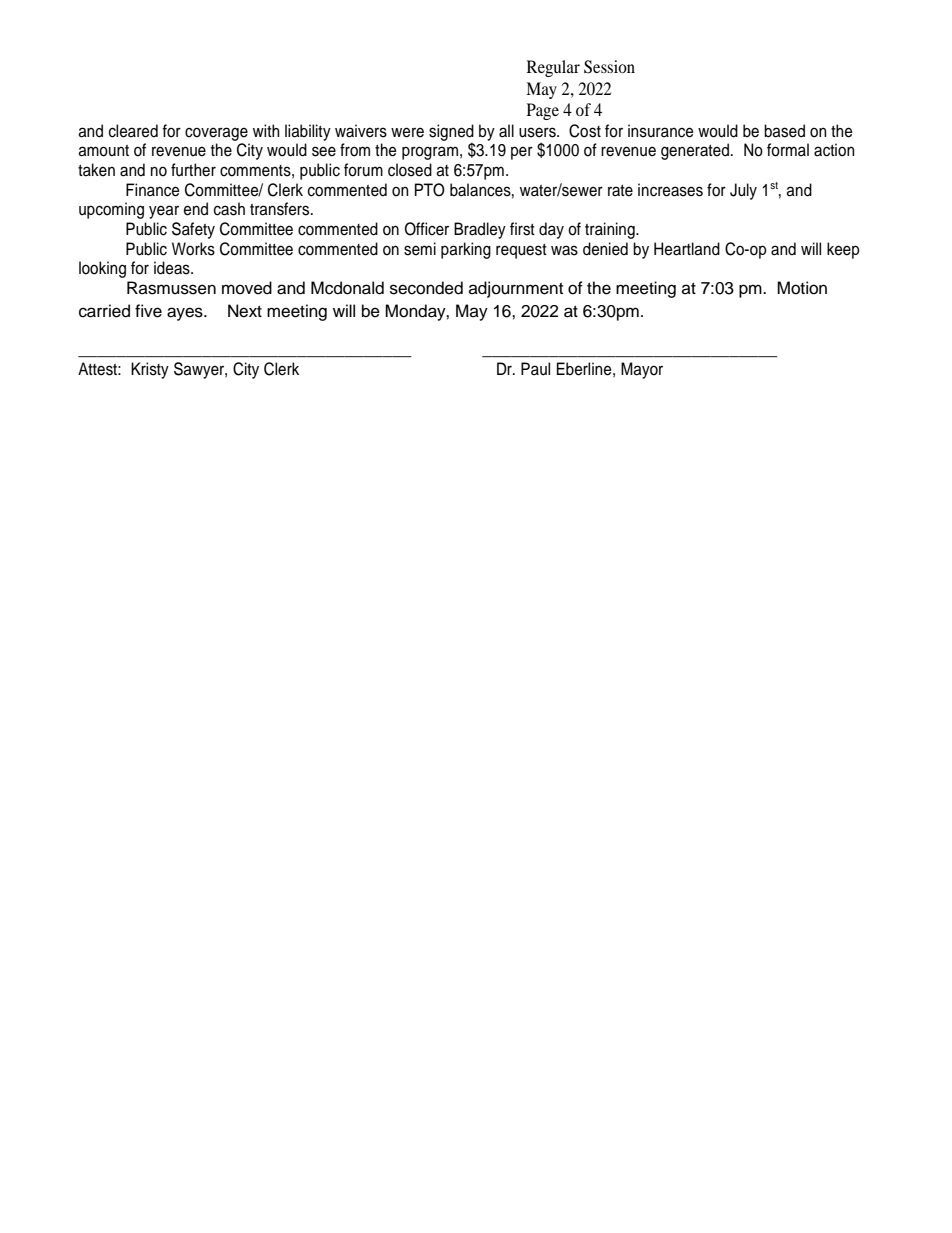  I want to click on Session, so click(609, 67).
